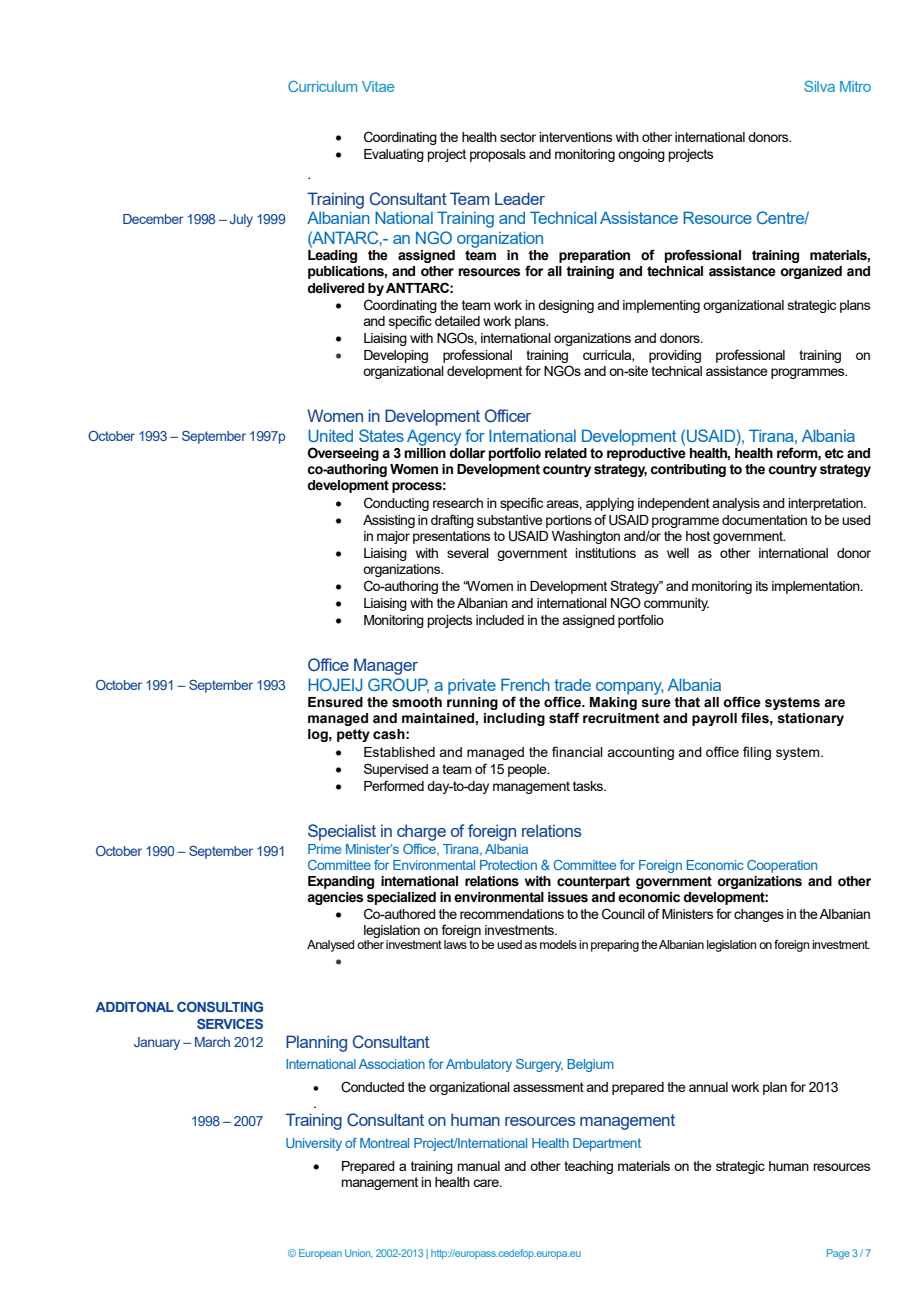  I want to click on United, so click(330, 435).
